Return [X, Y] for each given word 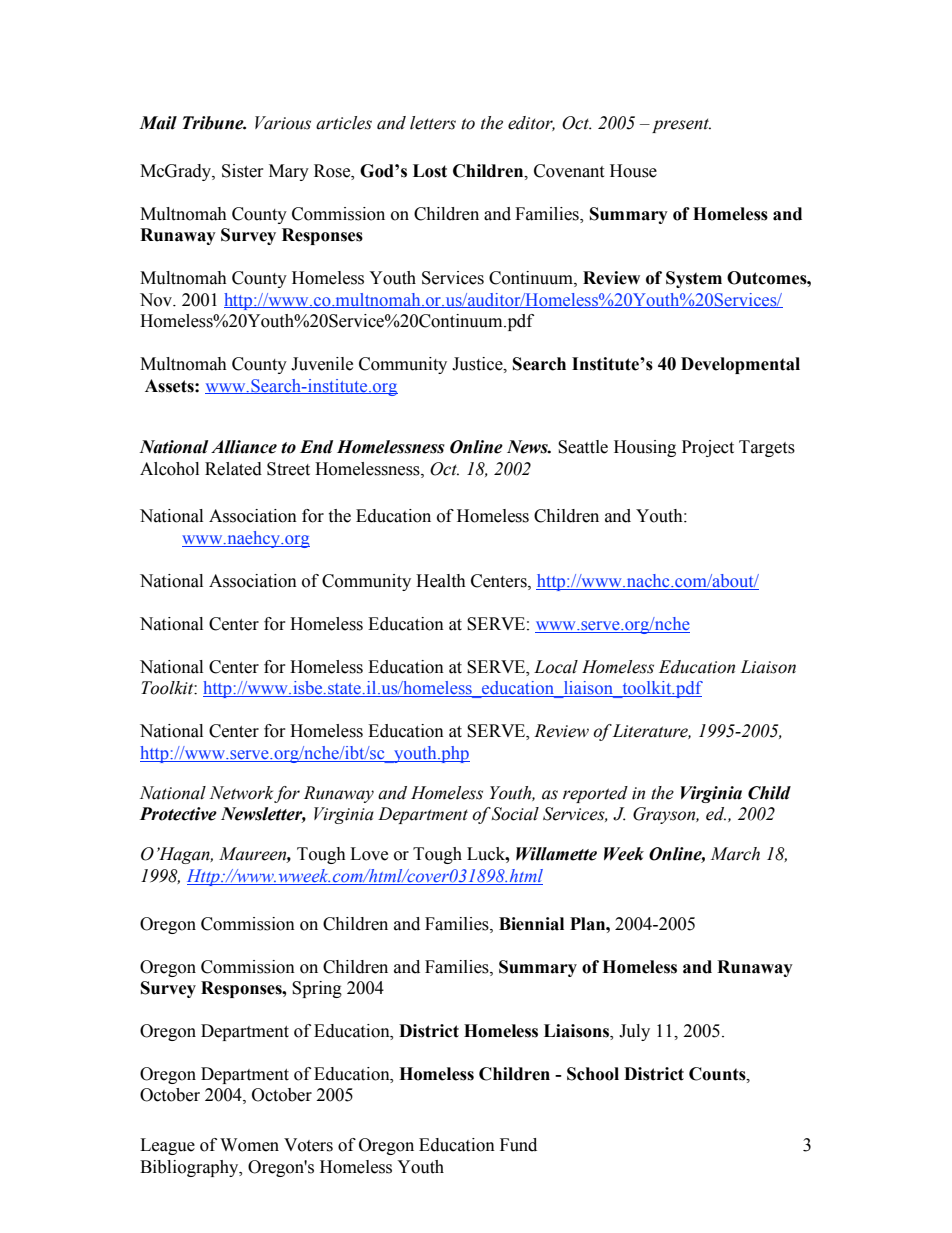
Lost [430, 171]
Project [708, 448]
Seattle [583, 447]
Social [515, 814]
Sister [243, 171]
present [681, 125]
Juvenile [322, 364]
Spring [317, 989]
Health [441, 581]
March [735, 854]
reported [595, 794]
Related [233, 469]
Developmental [740, 365]
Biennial [531, 924]
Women [249, 1145]
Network [242, 794]
